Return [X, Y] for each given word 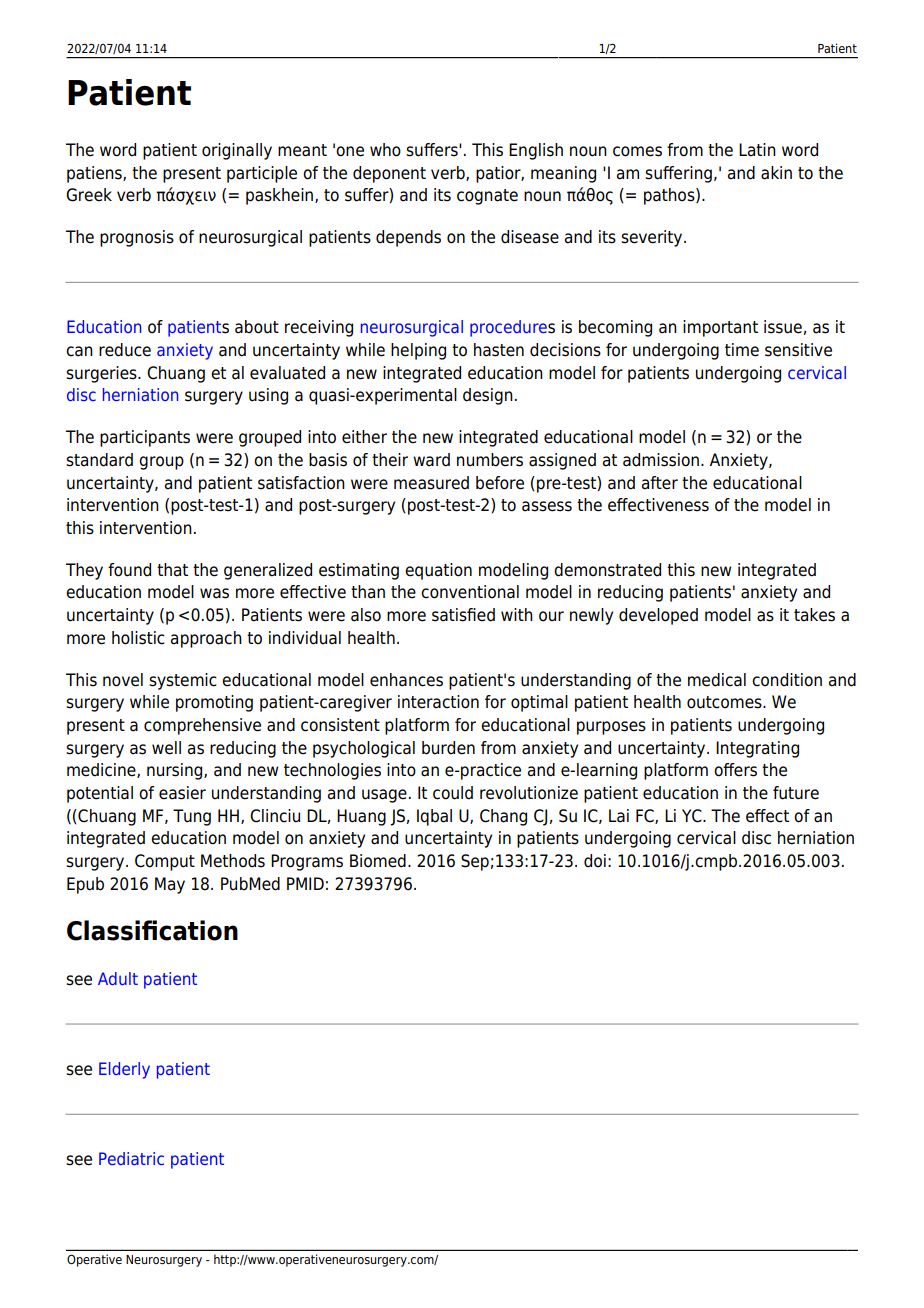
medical [717, 680]
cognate [487, 197]
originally [237, 151]
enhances [406, 680]
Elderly [124, 1070]
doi [595, 861]
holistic [138, 638]
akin [776, 173]
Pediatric [131, 1158]
